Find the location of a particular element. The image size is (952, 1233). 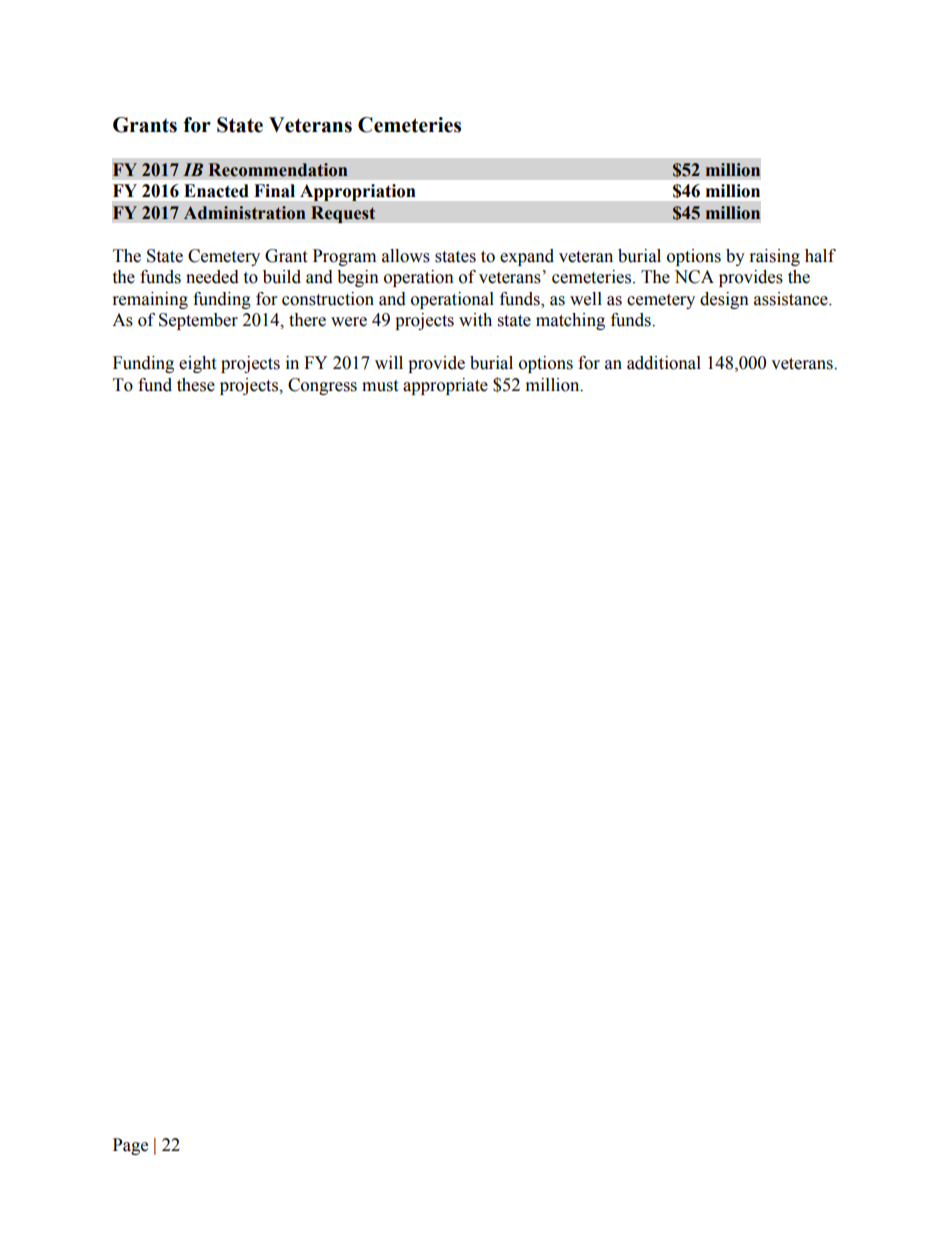

must is located at coordinates (380, 386).
